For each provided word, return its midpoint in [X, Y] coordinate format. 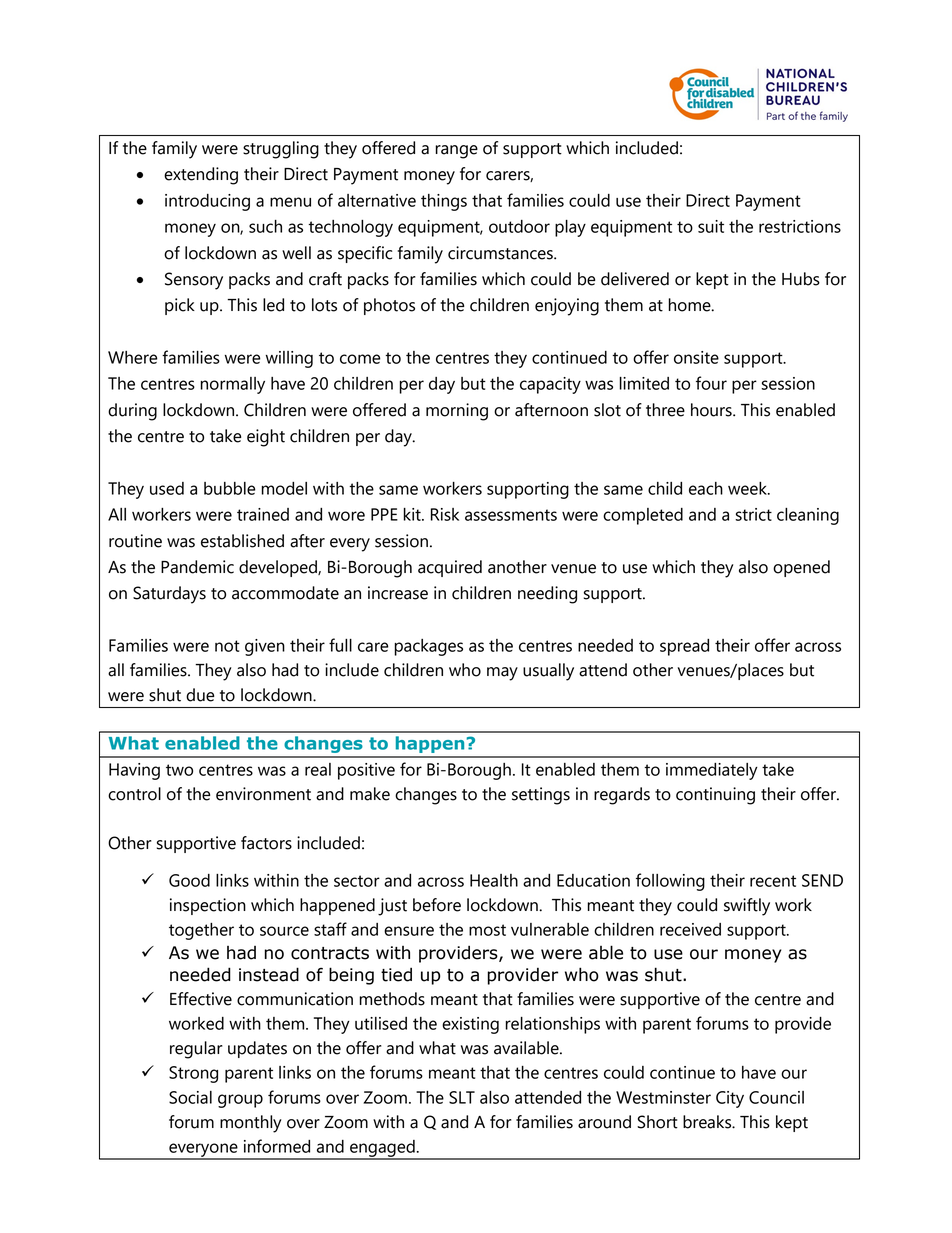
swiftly [747, 907]
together [201, 931]
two [179, 770]
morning [457, 412]
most [487, 930]
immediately [712, 771]
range [456, 152]
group [240, 1101]
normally [232, 385]
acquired [450, 568]
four [711, 383]
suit [711, 226]
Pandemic [197, 567]
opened [801, 568]
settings [541, 796]
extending [201, 176]
